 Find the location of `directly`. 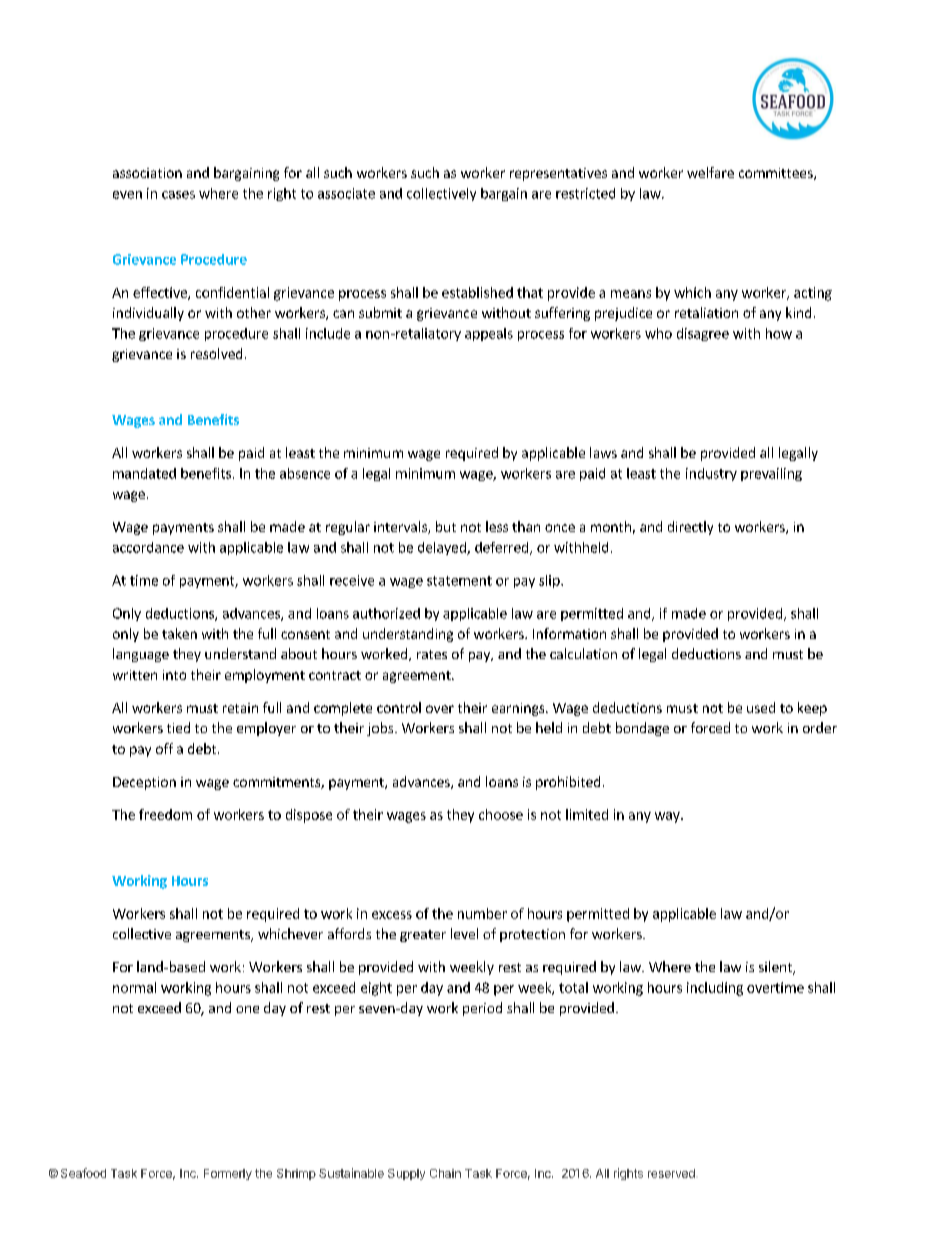

directly is located at coordinates (690, 528).
